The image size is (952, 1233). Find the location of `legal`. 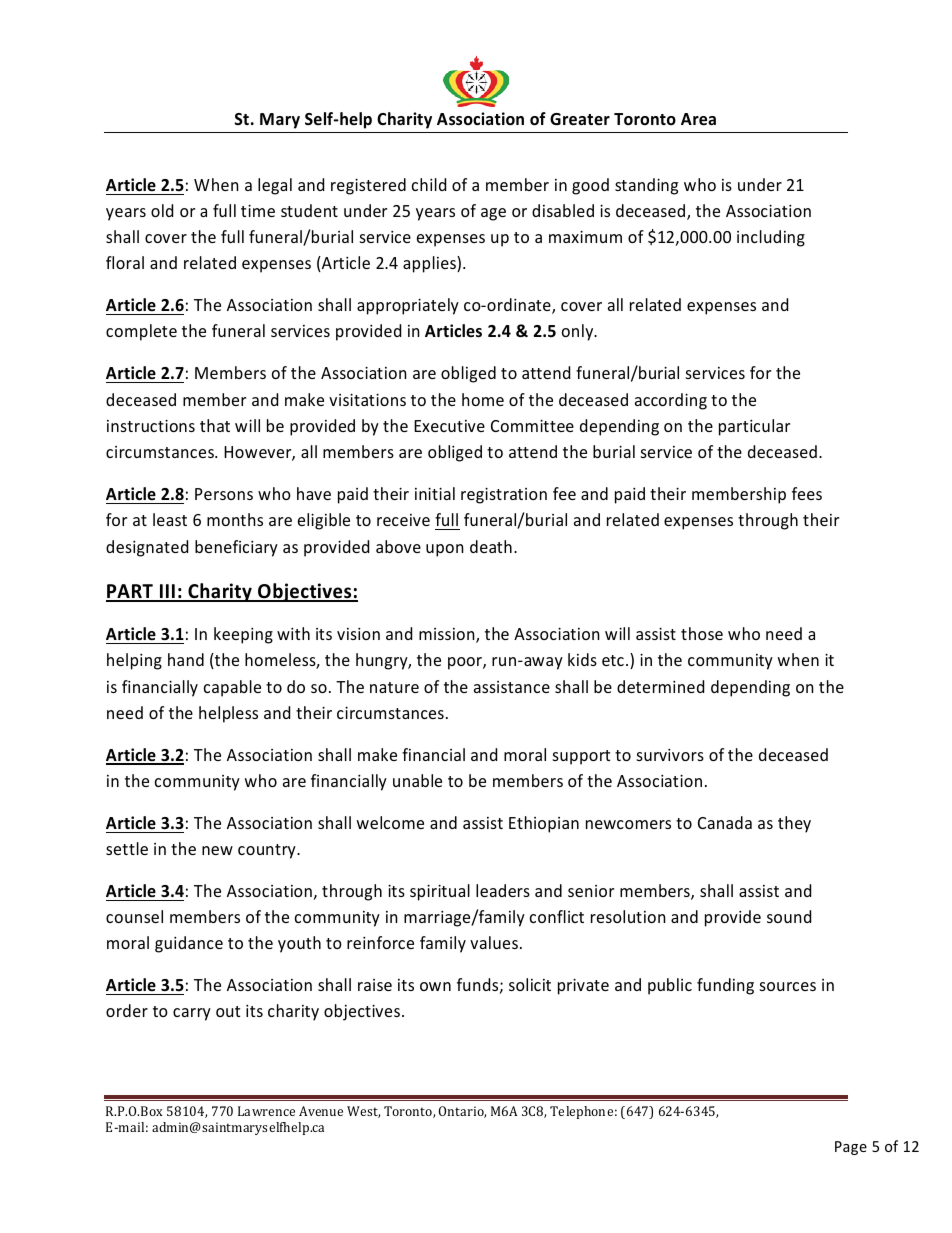

legal is located at coordinates (275, 186).
